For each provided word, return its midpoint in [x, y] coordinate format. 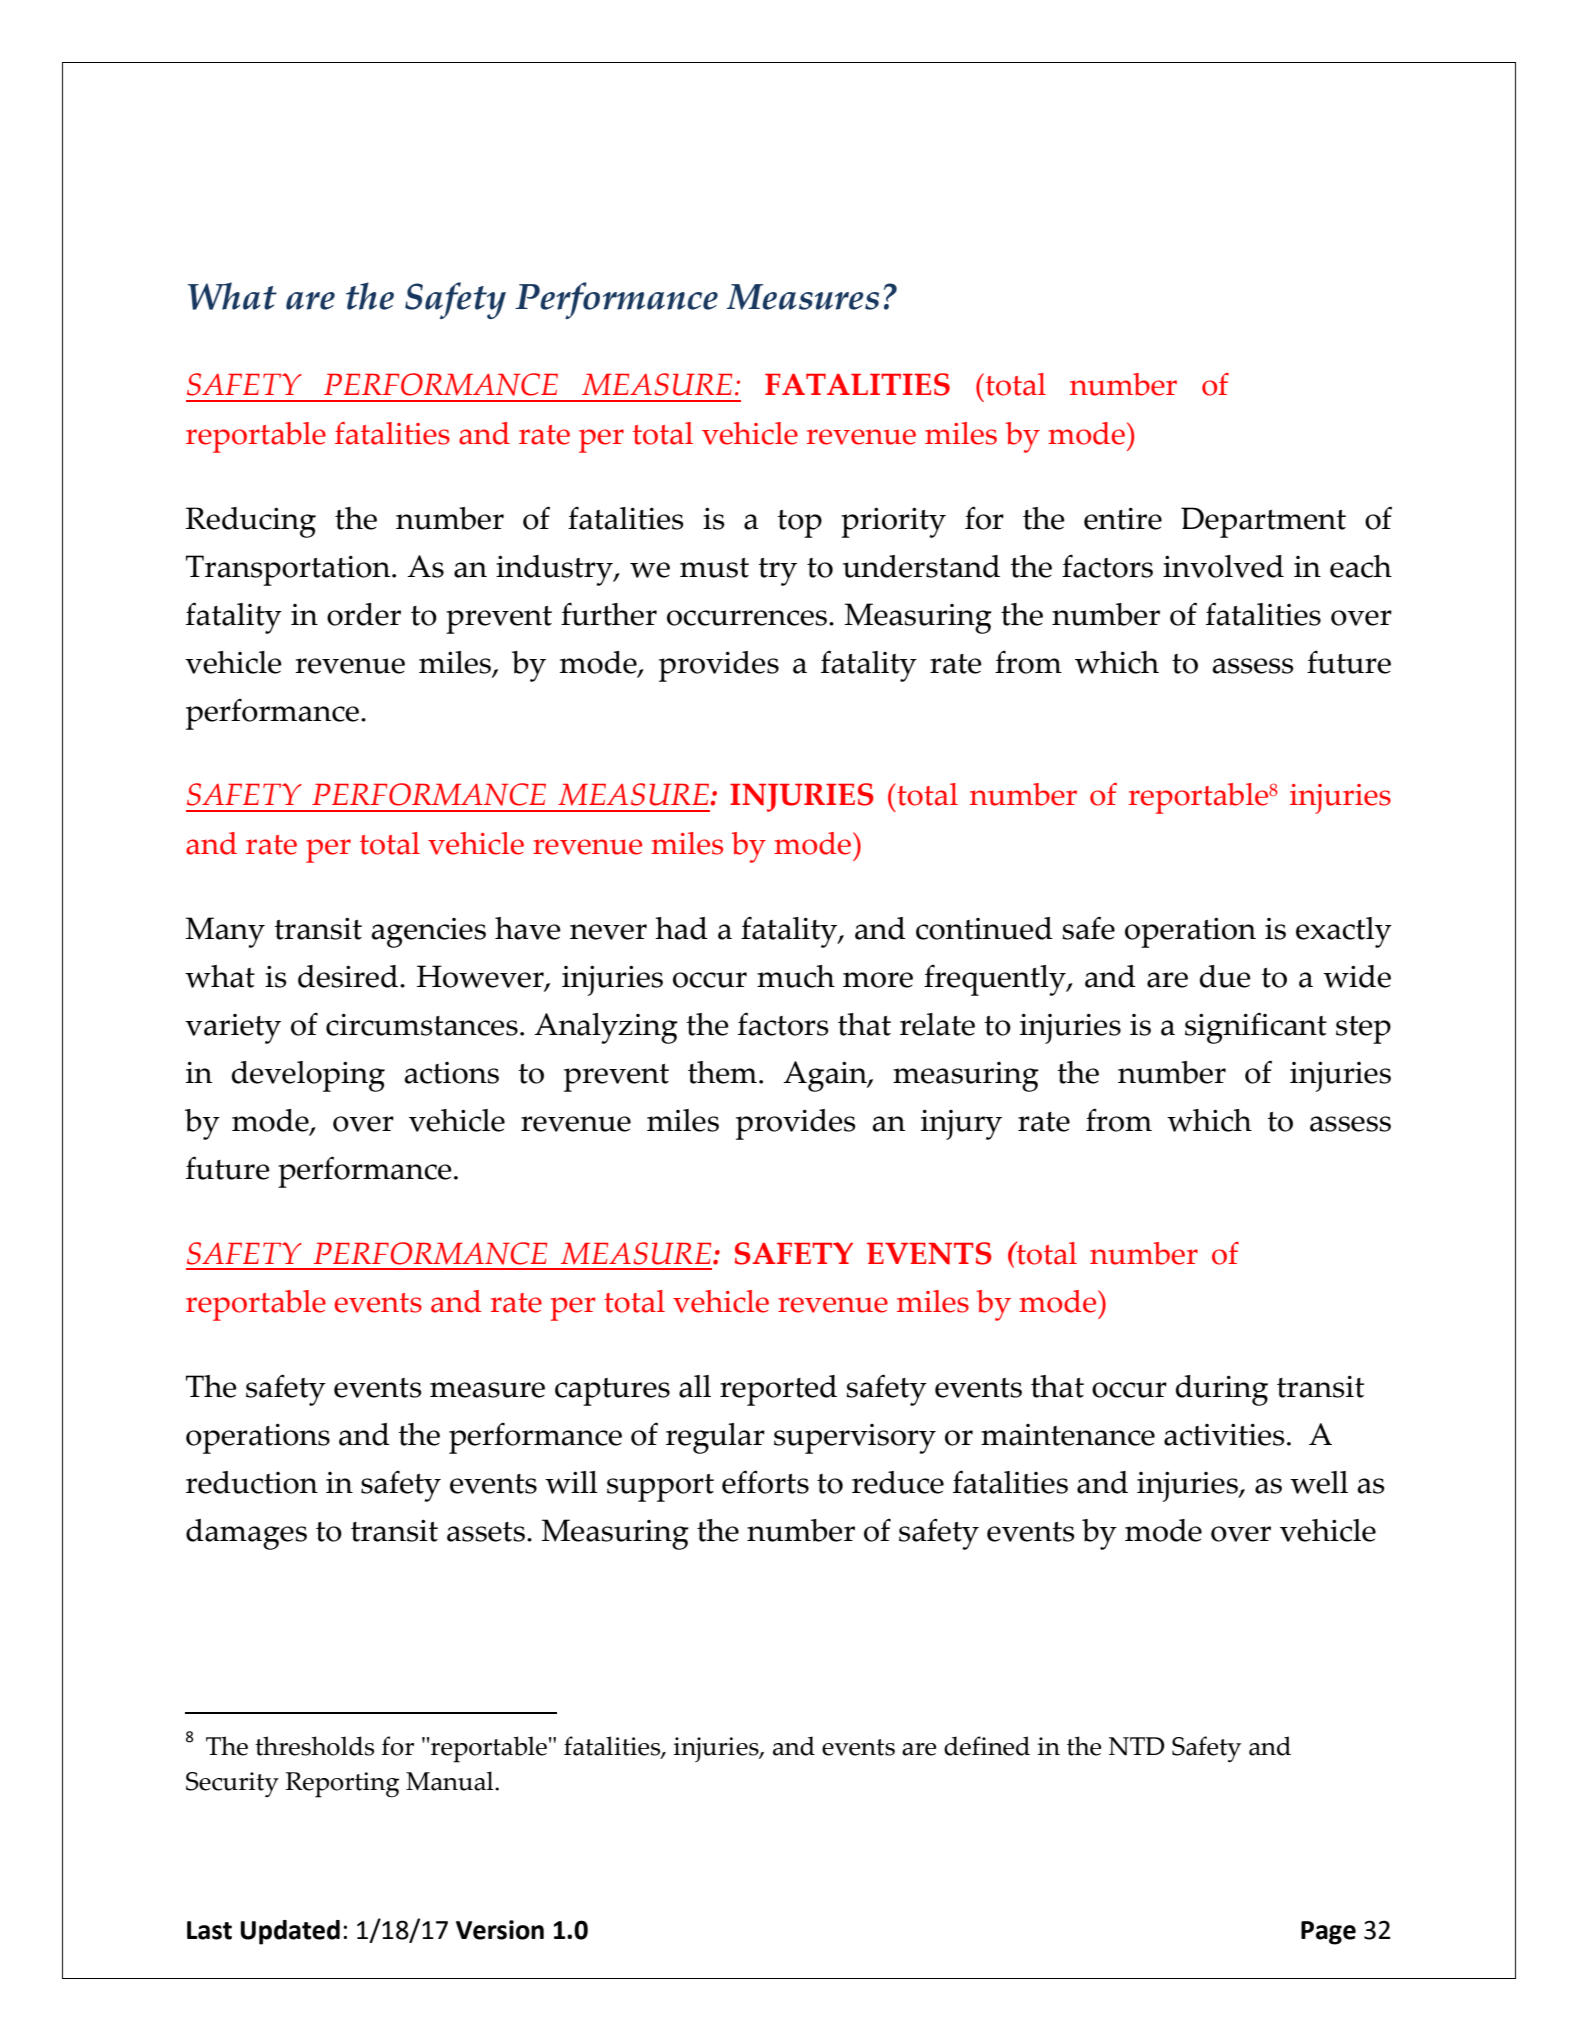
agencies [428, 933]
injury [961, 1124]
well [1319, 1482]
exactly [1344, 932]
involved [1223, 566]
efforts [765, 1482]
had [681, 928]
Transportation [289, 570]
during [1222, 1390]
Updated [290, 1932]
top [799, 524]
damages [246, 1534]
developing [308, 1076]
